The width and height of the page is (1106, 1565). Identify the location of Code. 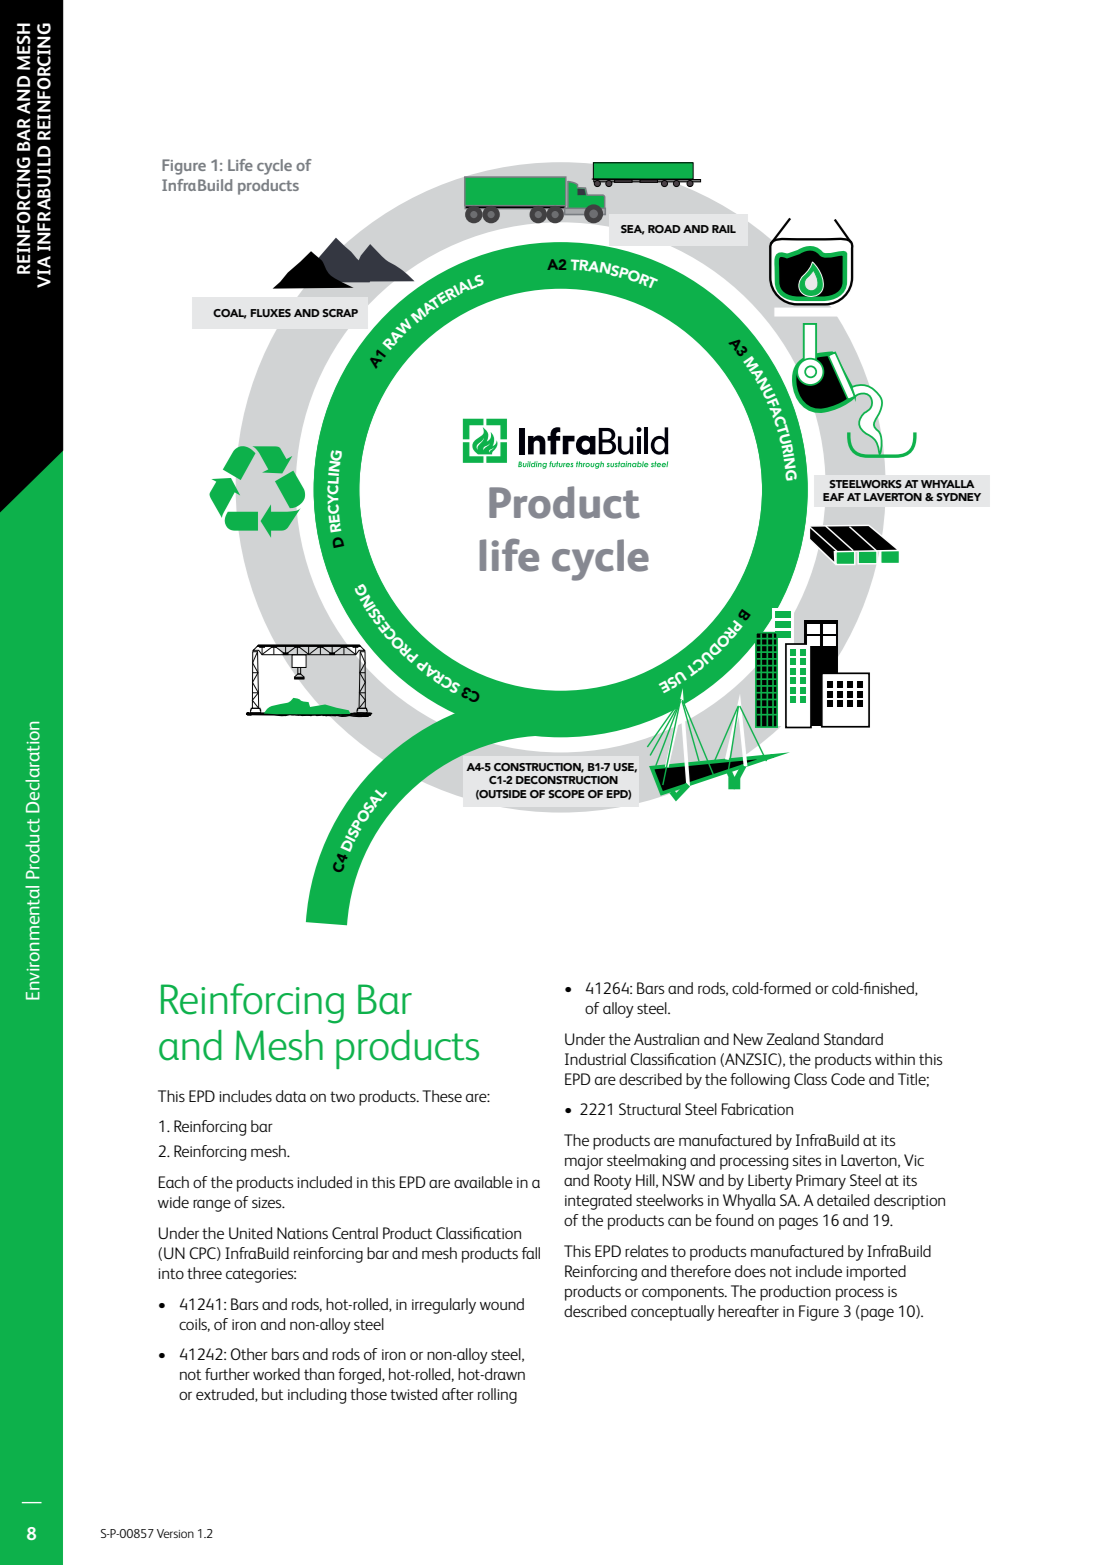
(848, 1079).
